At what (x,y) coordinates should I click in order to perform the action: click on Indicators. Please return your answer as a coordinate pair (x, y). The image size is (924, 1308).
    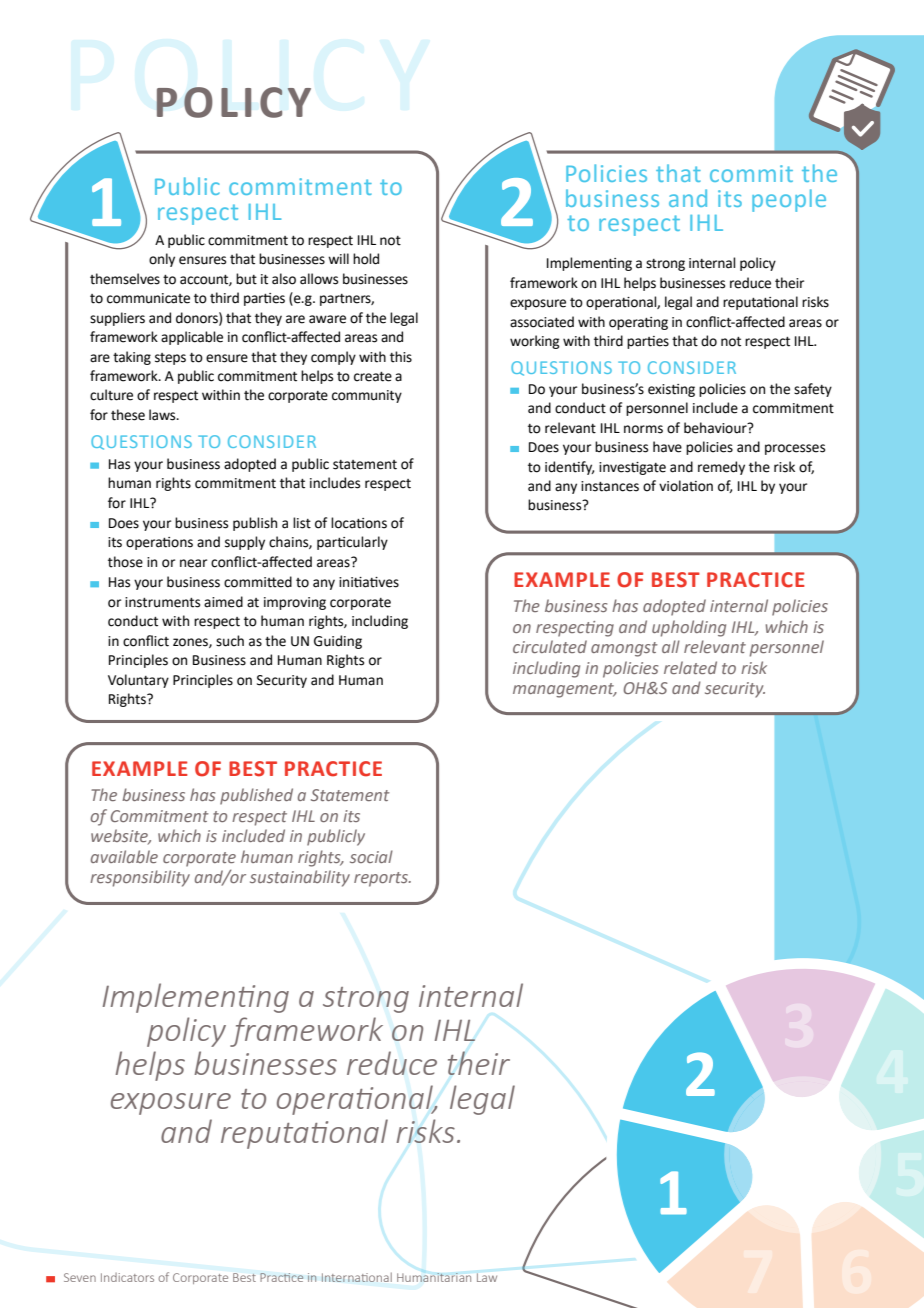
    Looking at the image, I should click on (127, 1277).
